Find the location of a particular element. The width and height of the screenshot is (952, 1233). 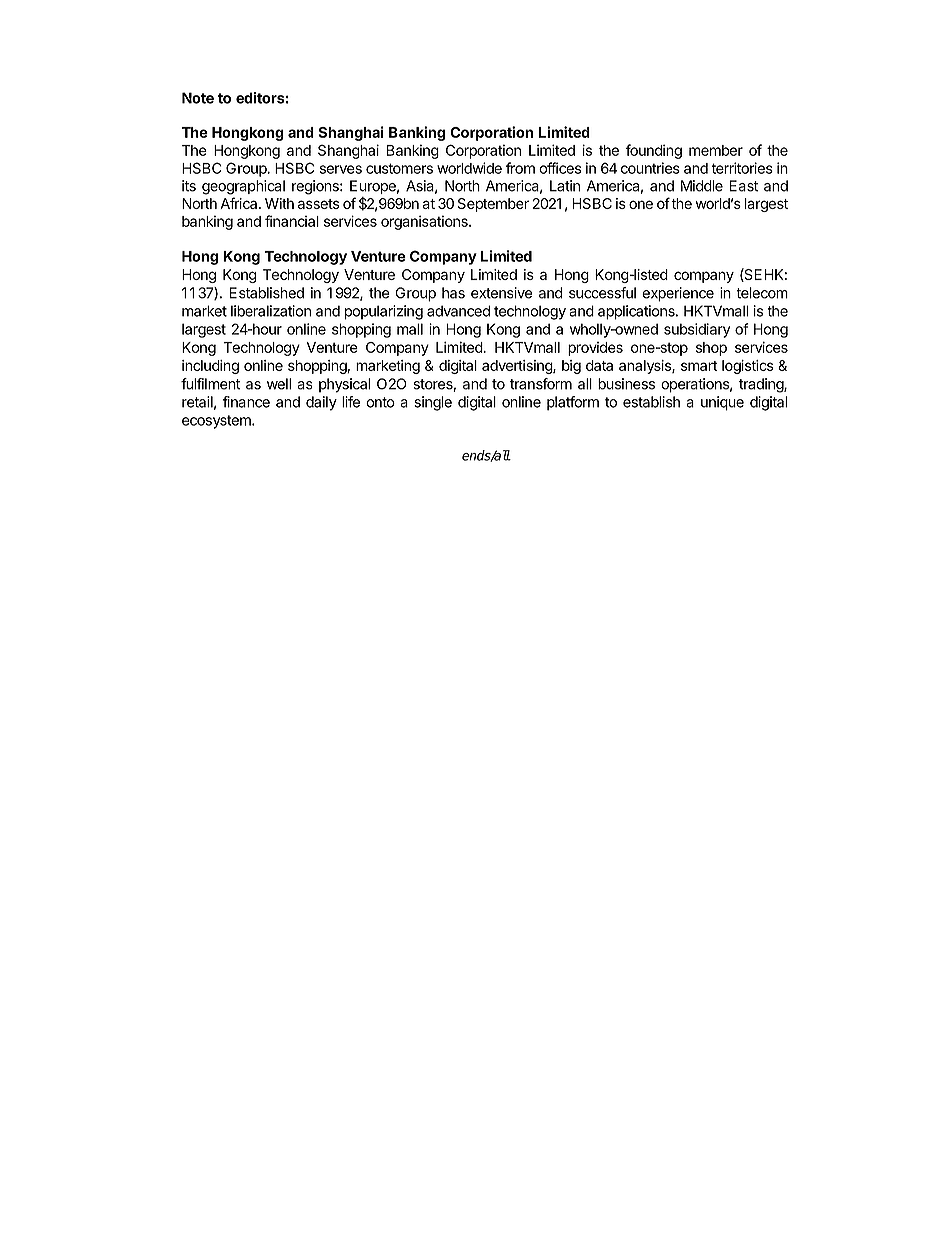

finance is located at coordinates (246, 402).
